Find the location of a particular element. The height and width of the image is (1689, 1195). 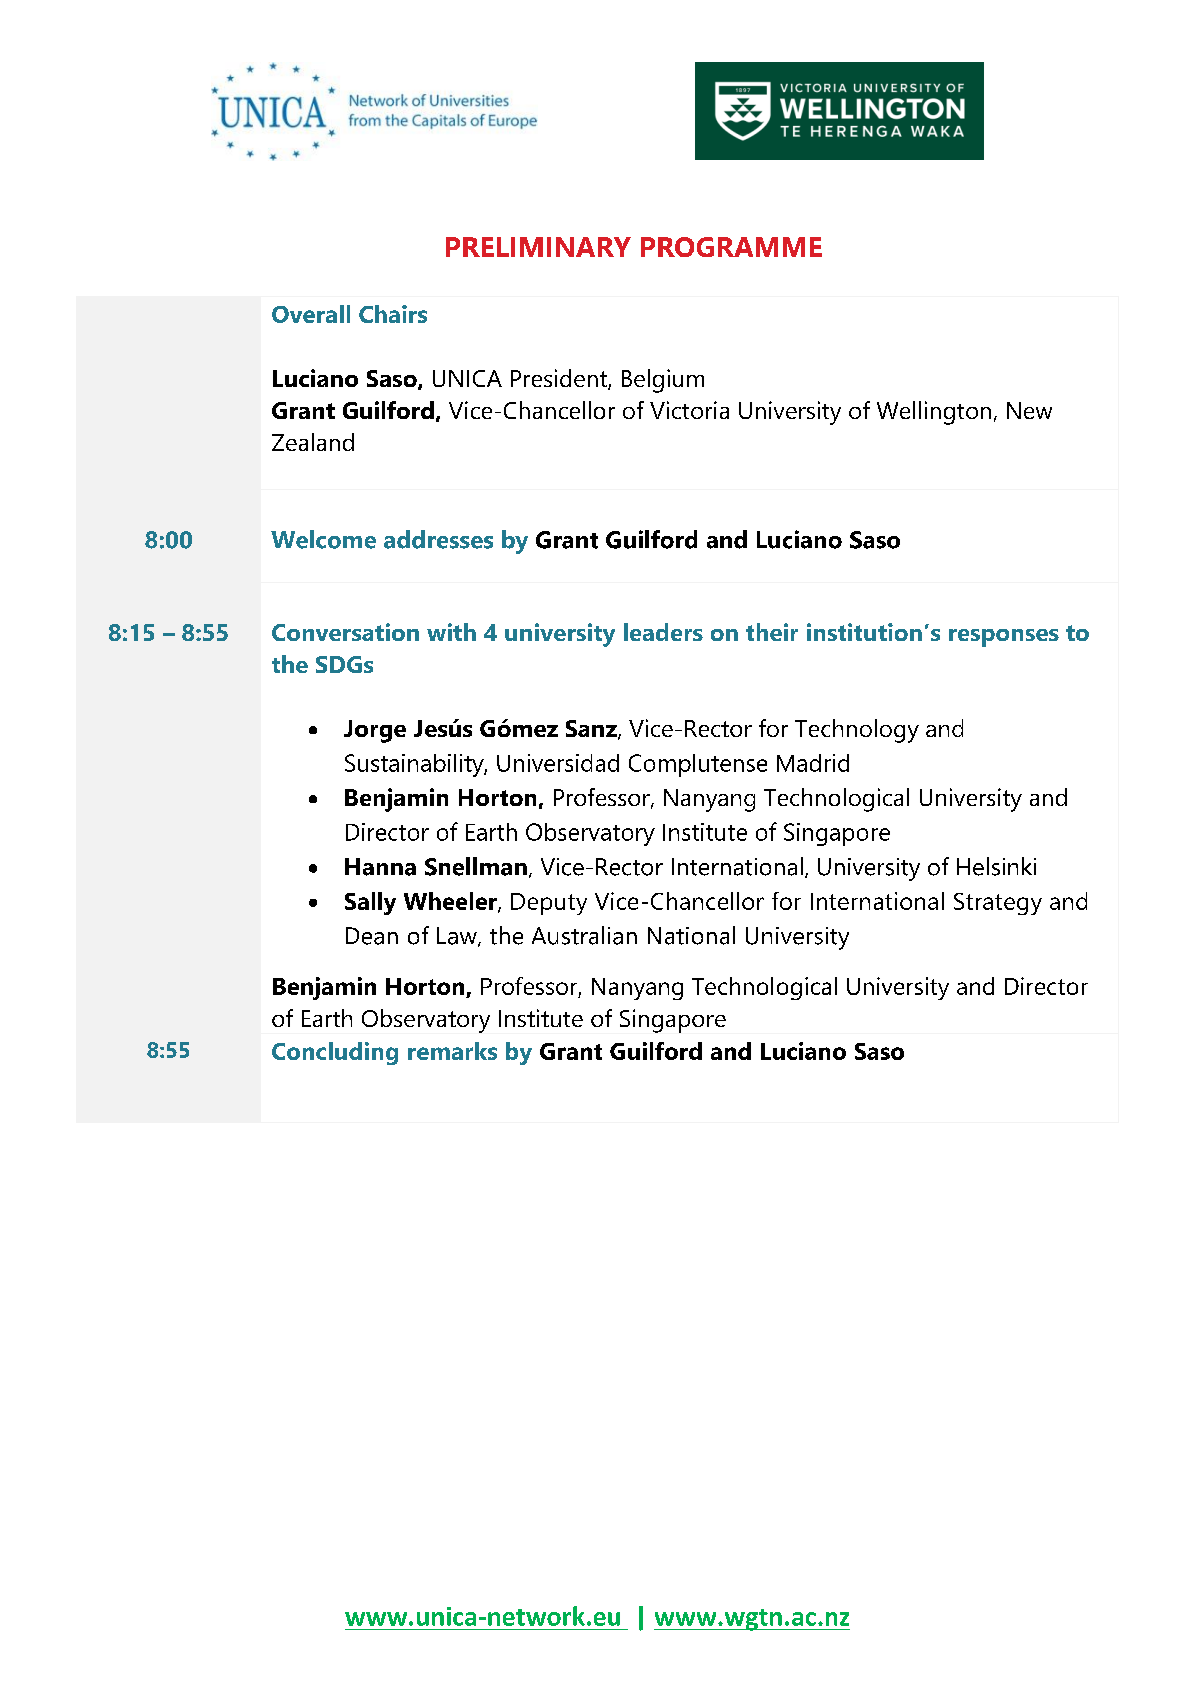

remarks is located at coordinates (452, 1051).
